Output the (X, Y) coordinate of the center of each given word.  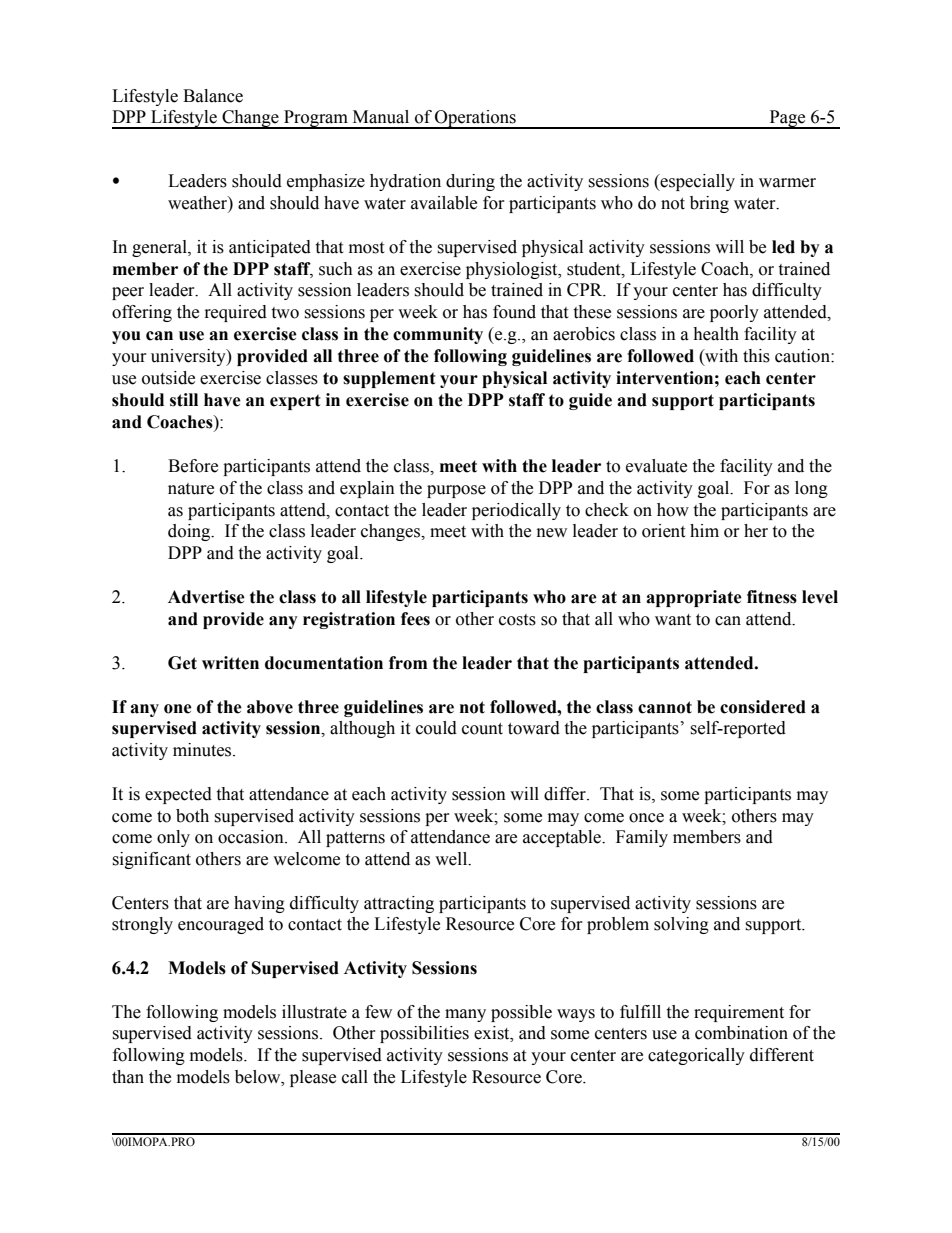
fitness (772, 597)
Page (787, 119)
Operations (475, 119)
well (452, 859)
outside (168, 378)
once (646, 818)
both (192, 816)
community (438, 335)
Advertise (206, 597)
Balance (213, 96)
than (128, 1077)
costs (517, 620)
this (756, 356)
